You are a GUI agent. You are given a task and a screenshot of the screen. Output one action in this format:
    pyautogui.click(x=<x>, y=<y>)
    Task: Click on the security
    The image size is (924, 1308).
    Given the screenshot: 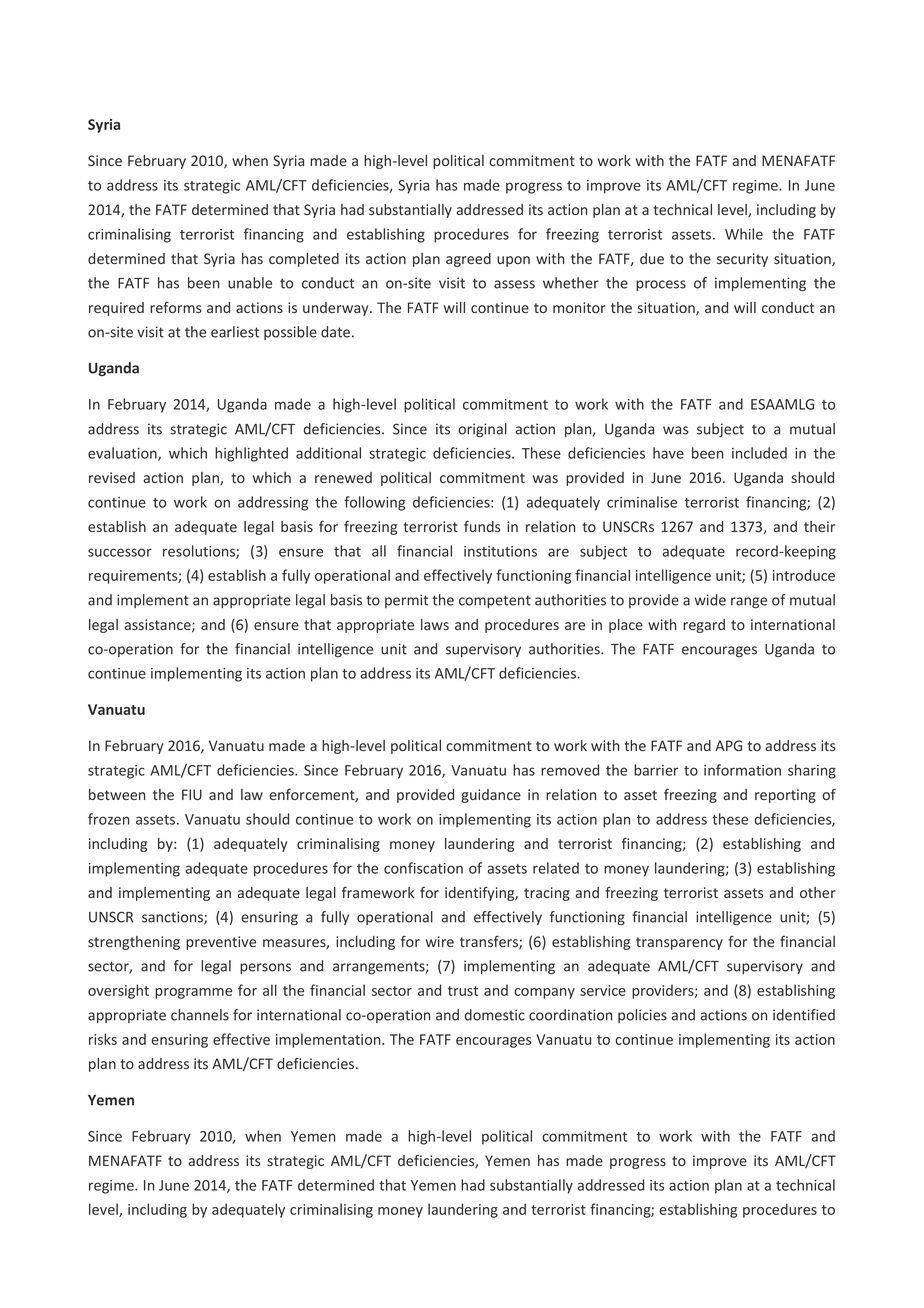 What is the action you would take?
    pyautogui.click(x=742, y=260)
